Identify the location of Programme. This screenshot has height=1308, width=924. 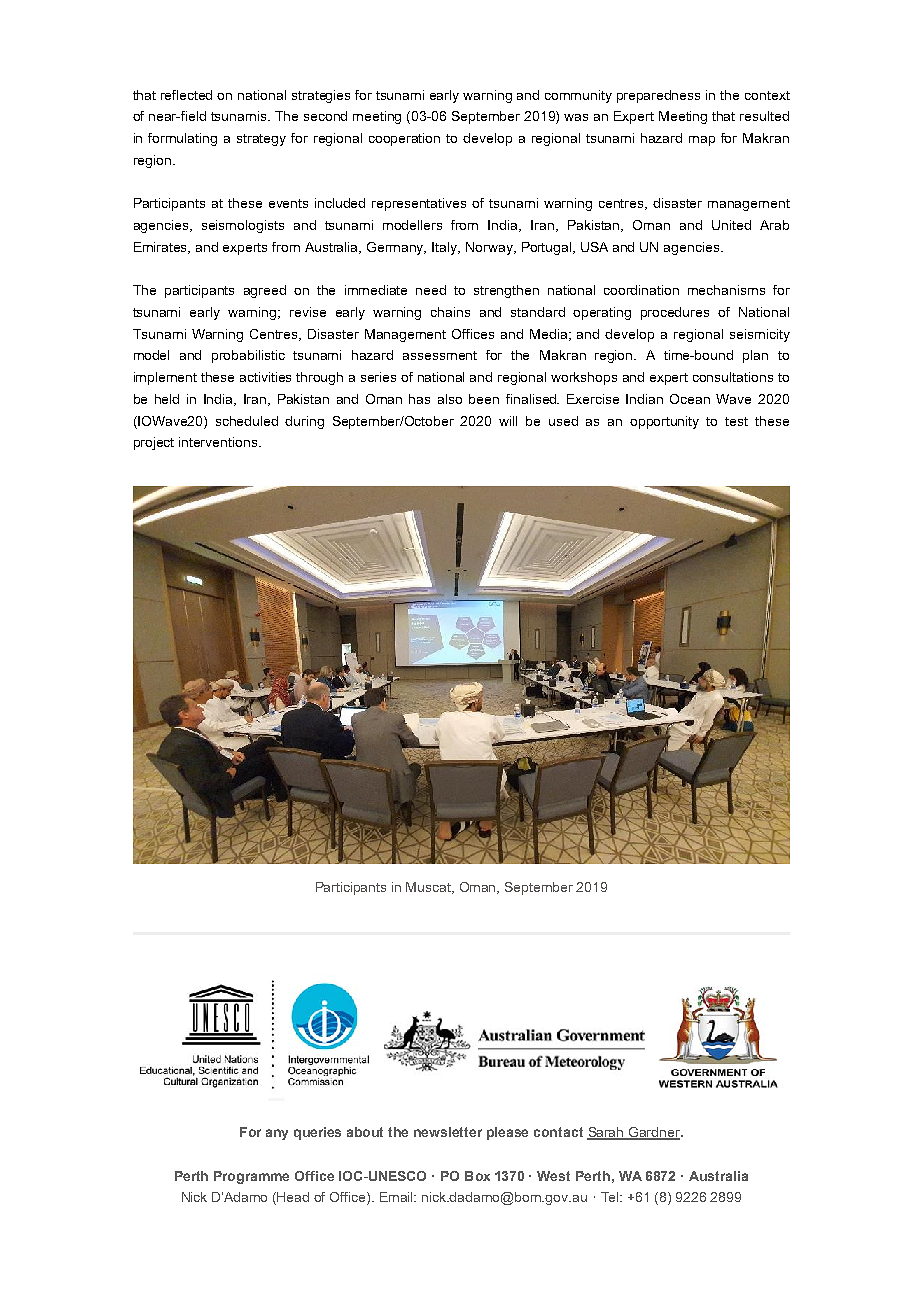
(251, 1177).
